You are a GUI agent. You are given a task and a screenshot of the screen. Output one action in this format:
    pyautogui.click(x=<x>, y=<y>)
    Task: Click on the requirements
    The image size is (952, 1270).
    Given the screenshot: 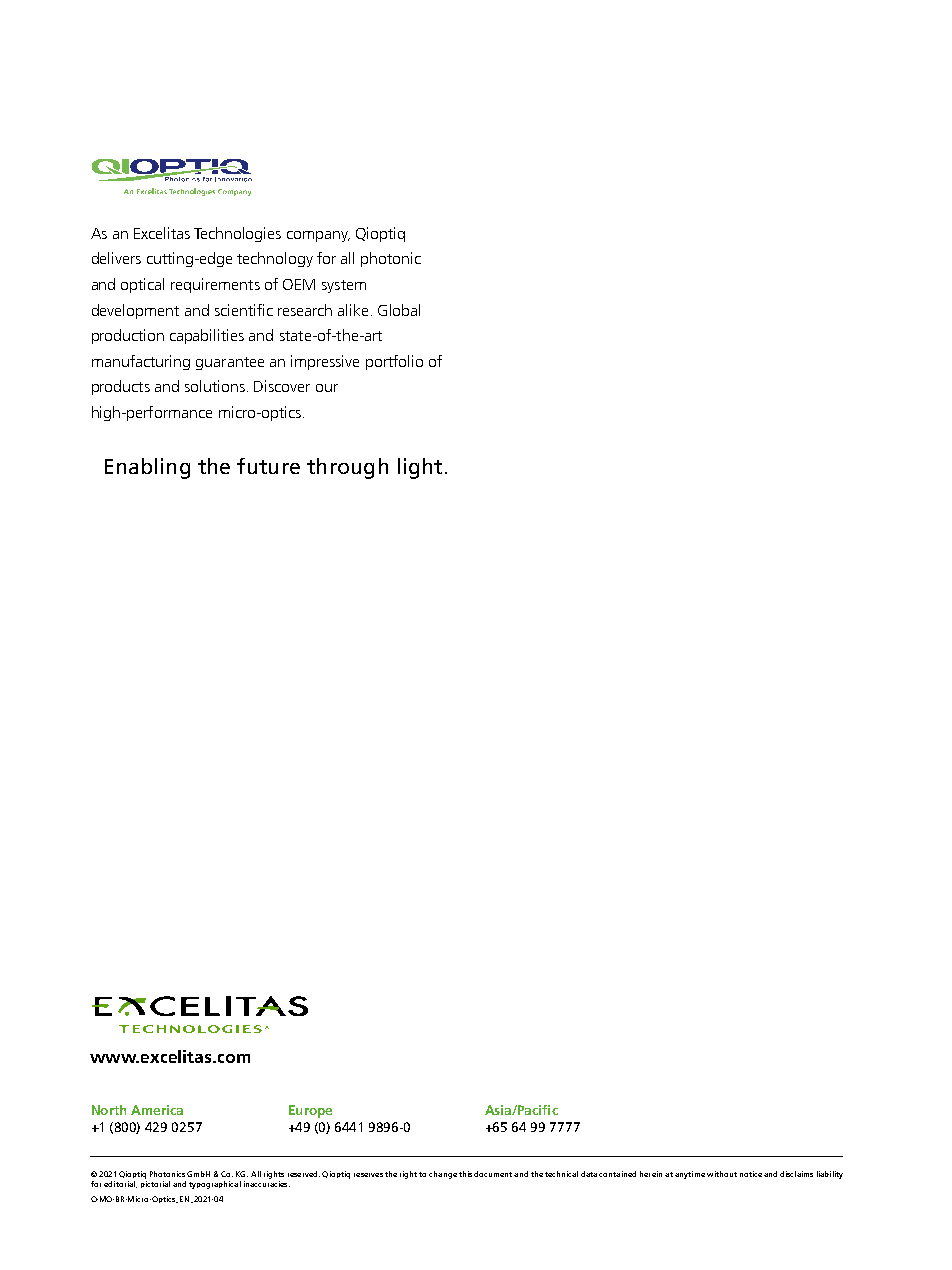 What is the action you would take?
    pyautogui.click(x=215, y=285)
